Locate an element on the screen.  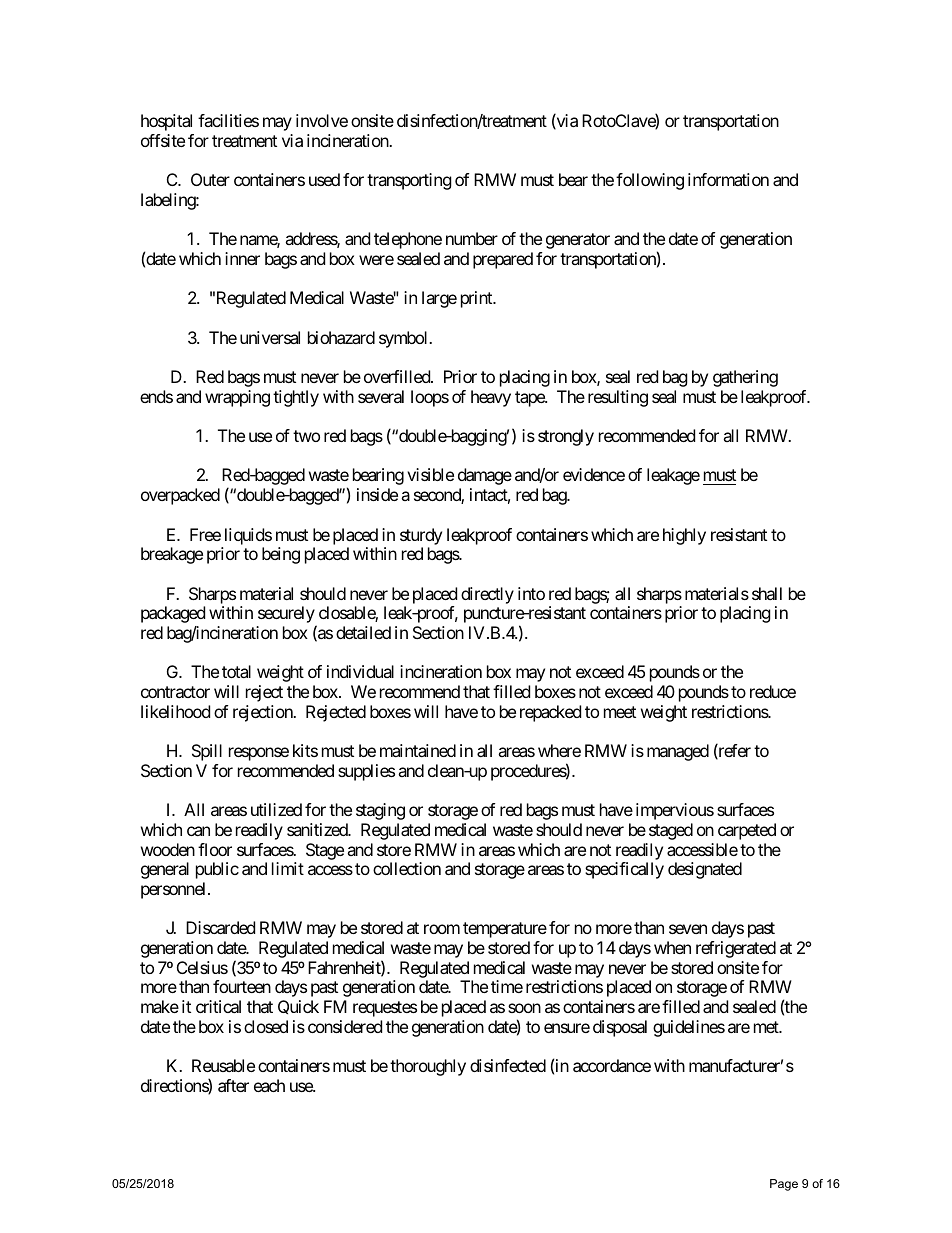
information is located at coordinates (728, 179).
